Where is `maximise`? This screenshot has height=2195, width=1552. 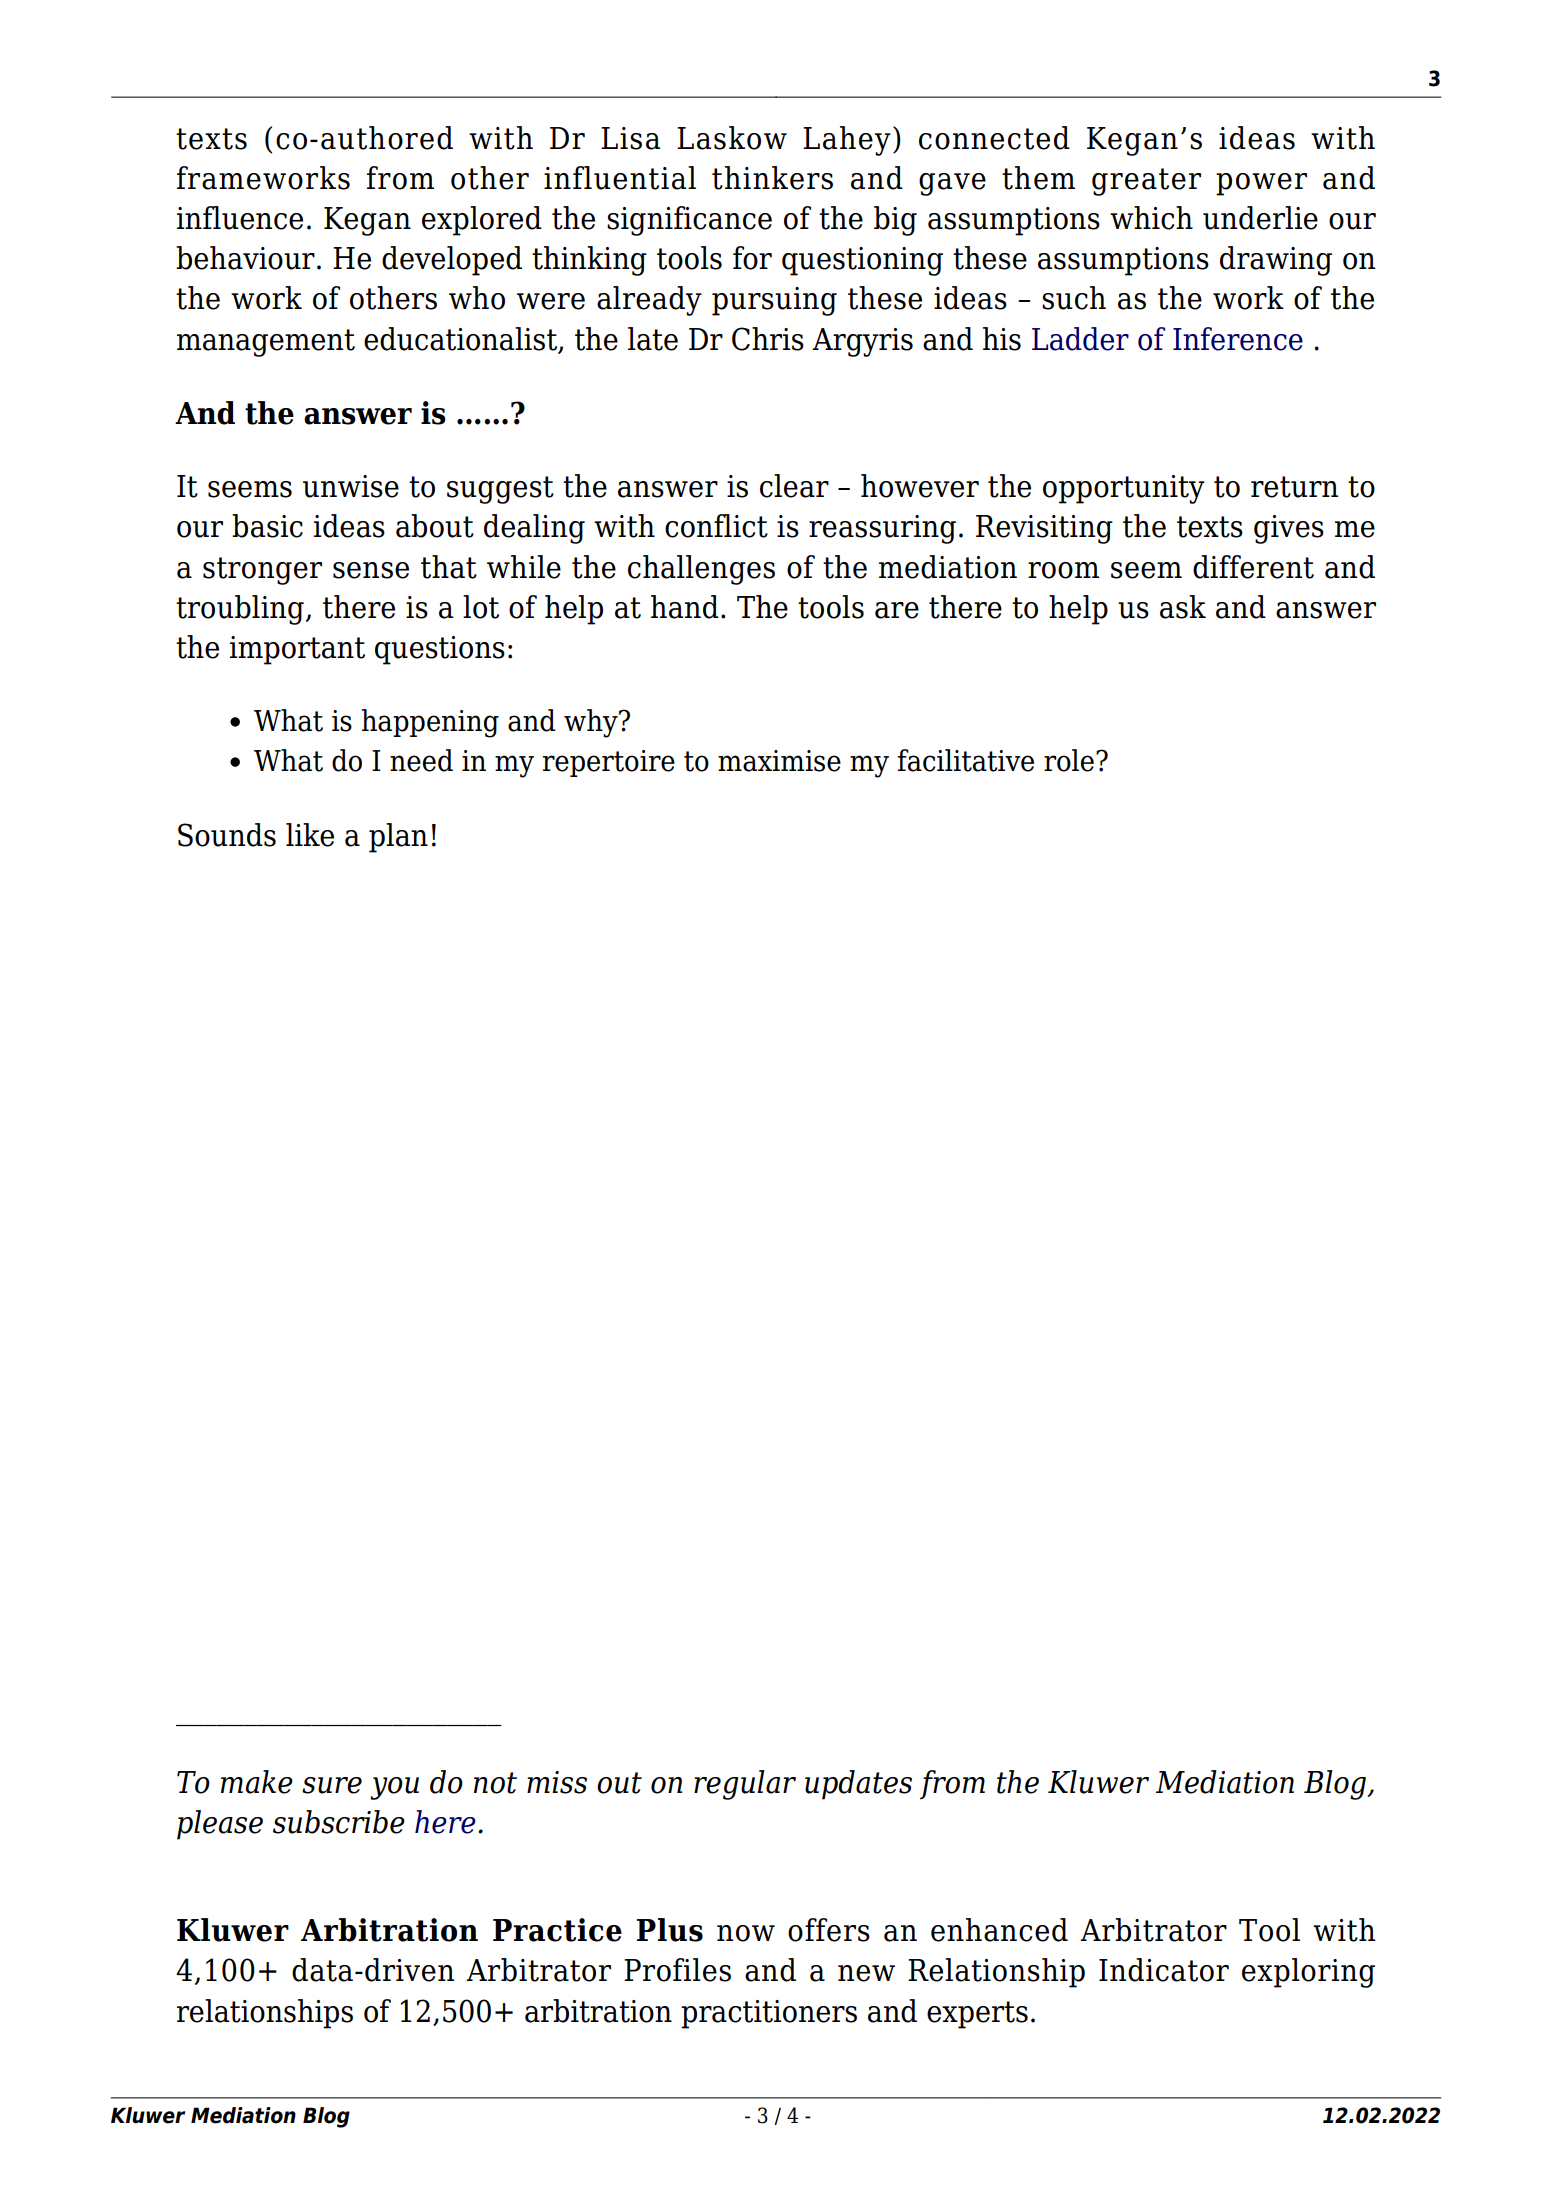 maximise is located at coordinates (779, 761).
